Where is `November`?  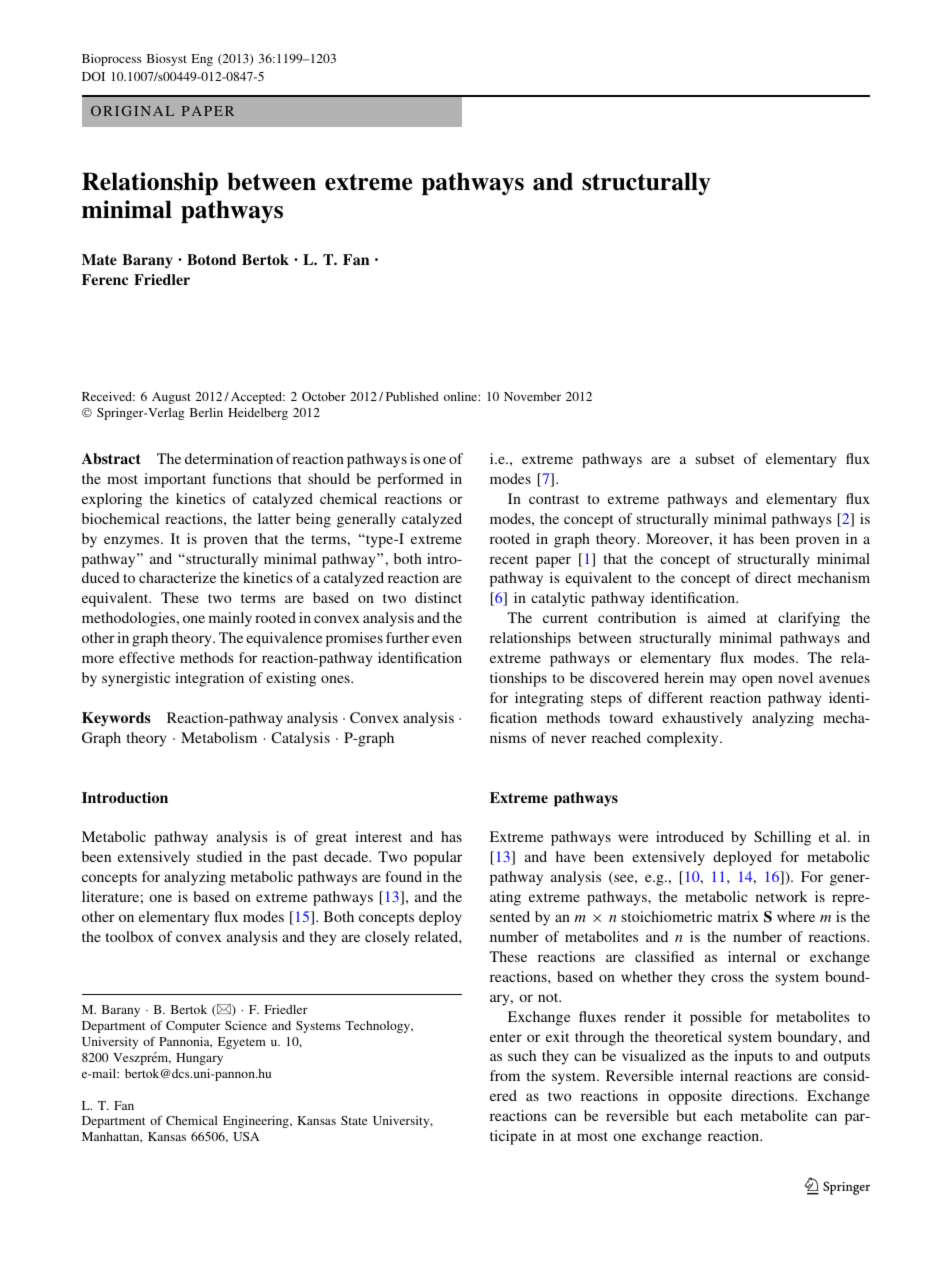 November is located at coordinates (532, 396).
